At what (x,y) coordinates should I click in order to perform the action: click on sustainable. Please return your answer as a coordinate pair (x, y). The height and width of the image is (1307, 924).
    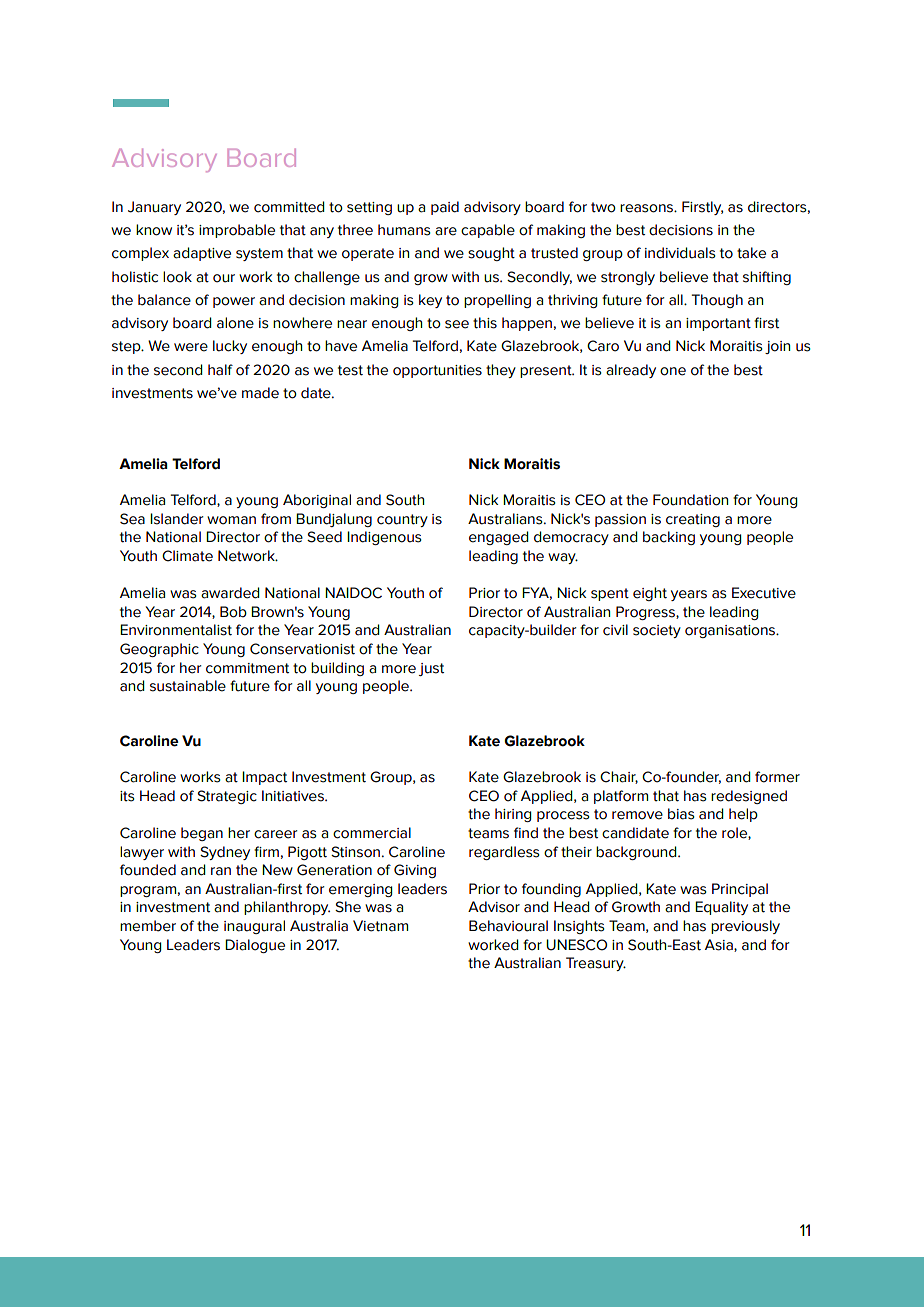
    Looking at the image, I should click on (188, 686).
